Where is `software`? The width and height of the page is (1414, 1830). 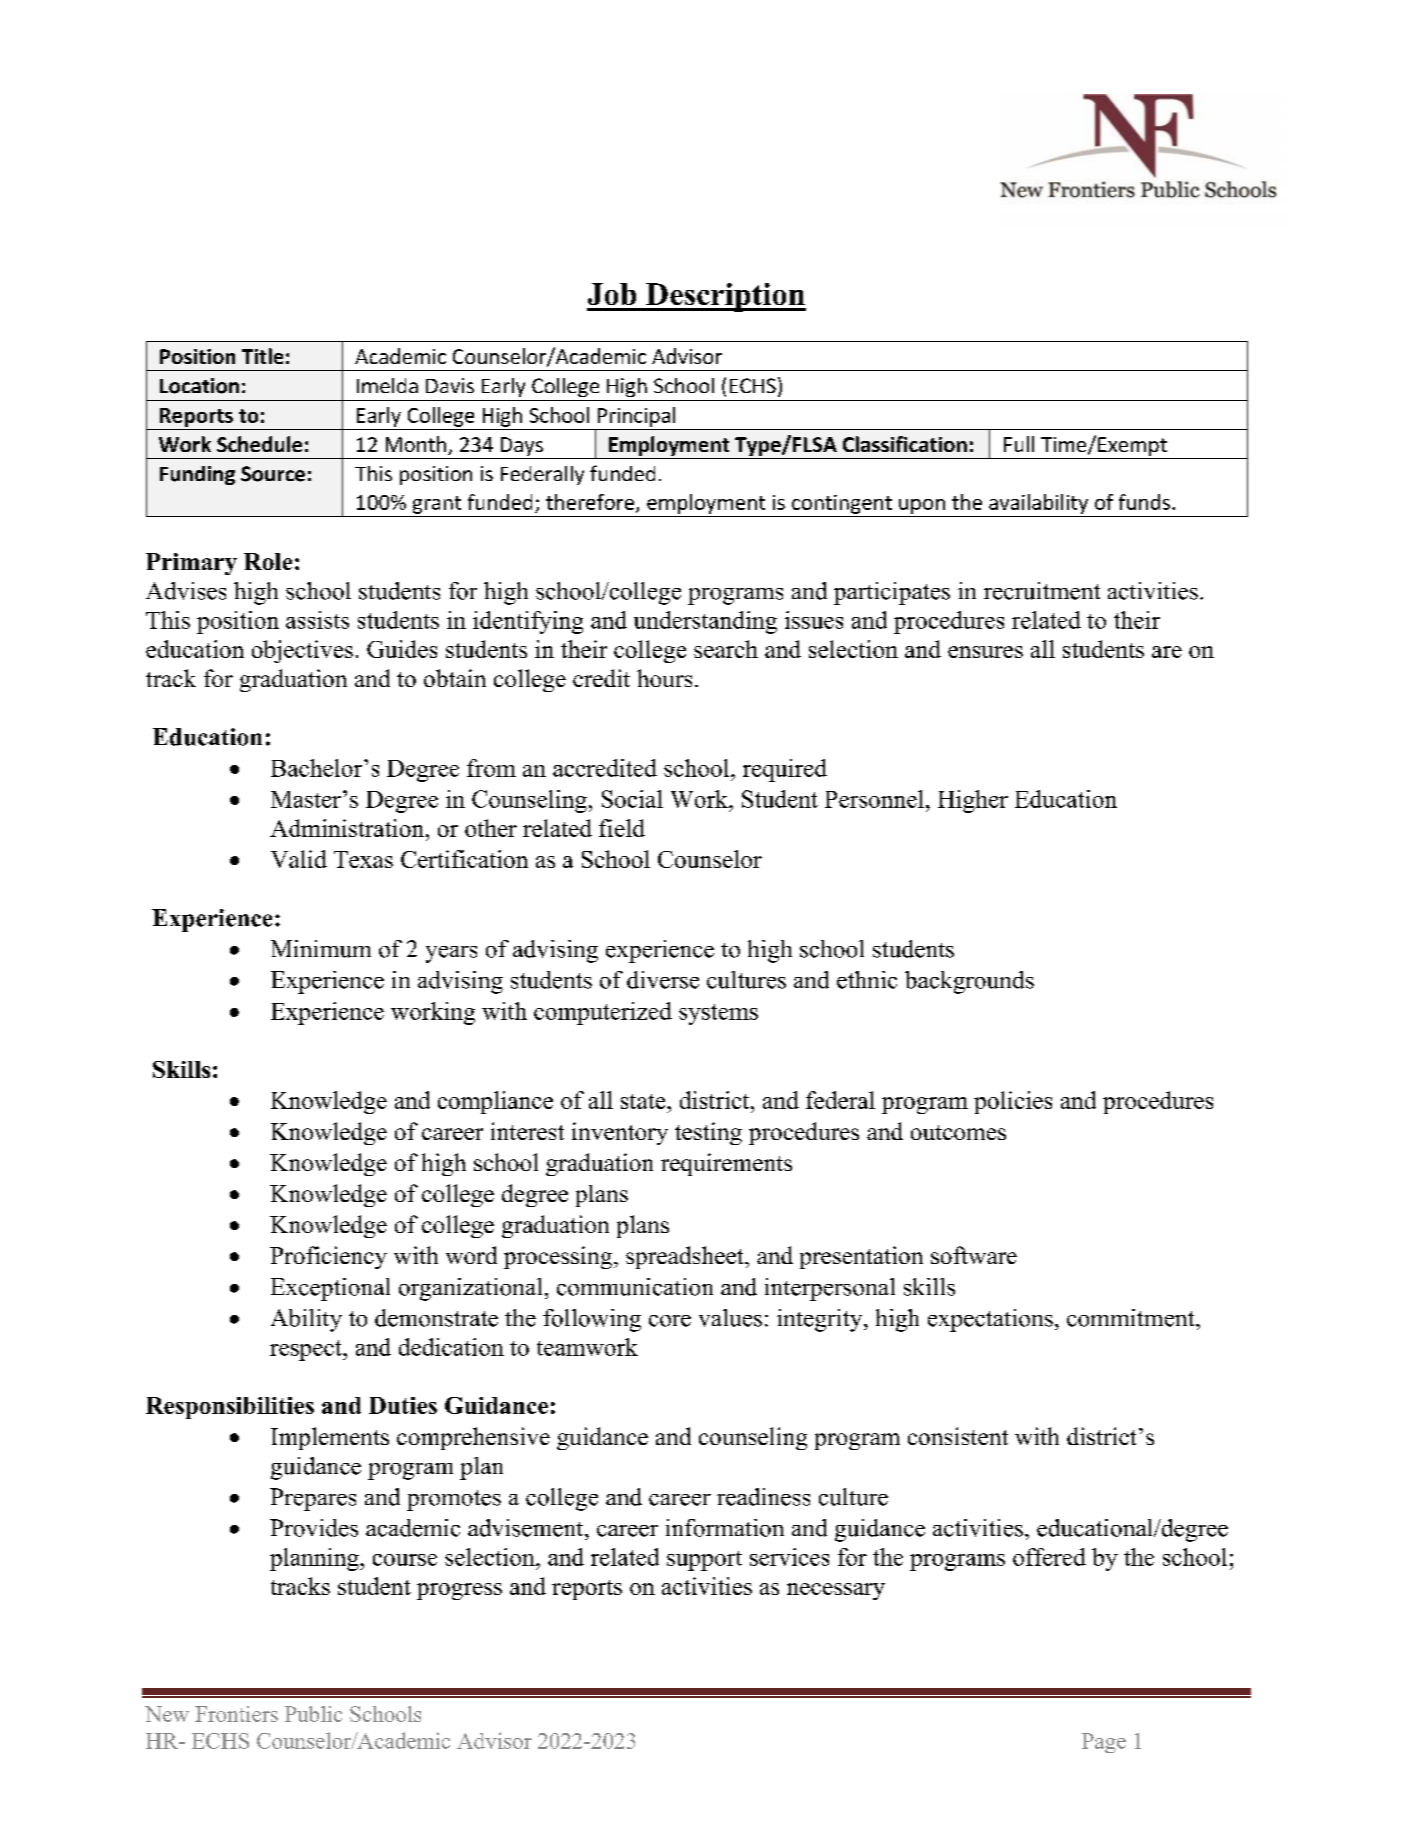
software is located at coordinates (974, 1255).
